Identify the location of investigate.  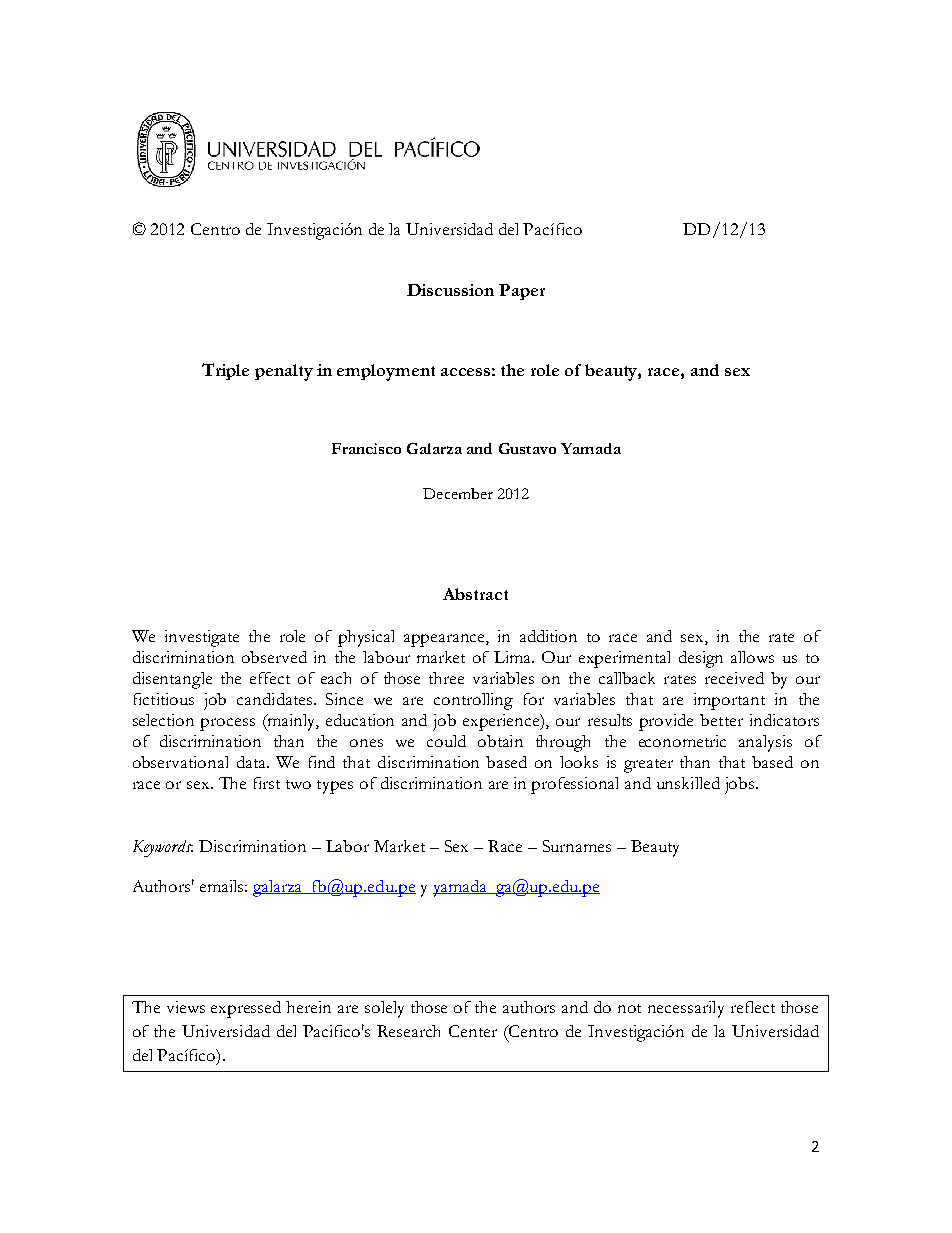
(202, 638).
